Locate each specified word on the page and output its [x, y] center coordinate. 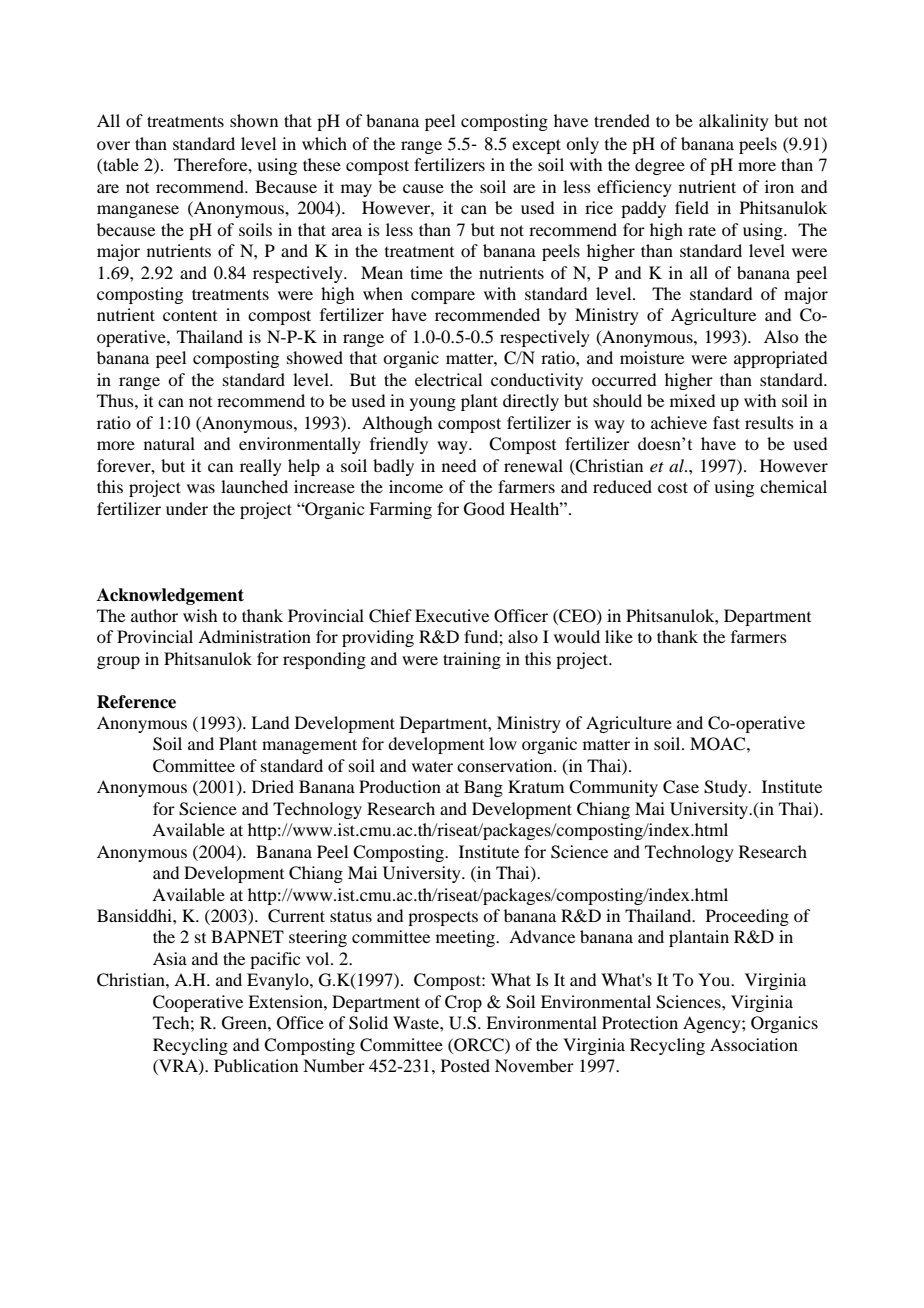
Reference [136, 702]
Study [727, 788]
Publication [256, 1065]
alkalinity [734, 122]
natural [169, 443]
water [432, 766]
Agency [713, 1024]
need [459, 465]
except [536, 146]
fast [726, 422]
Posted [465, 1065]
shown [254, 120]
